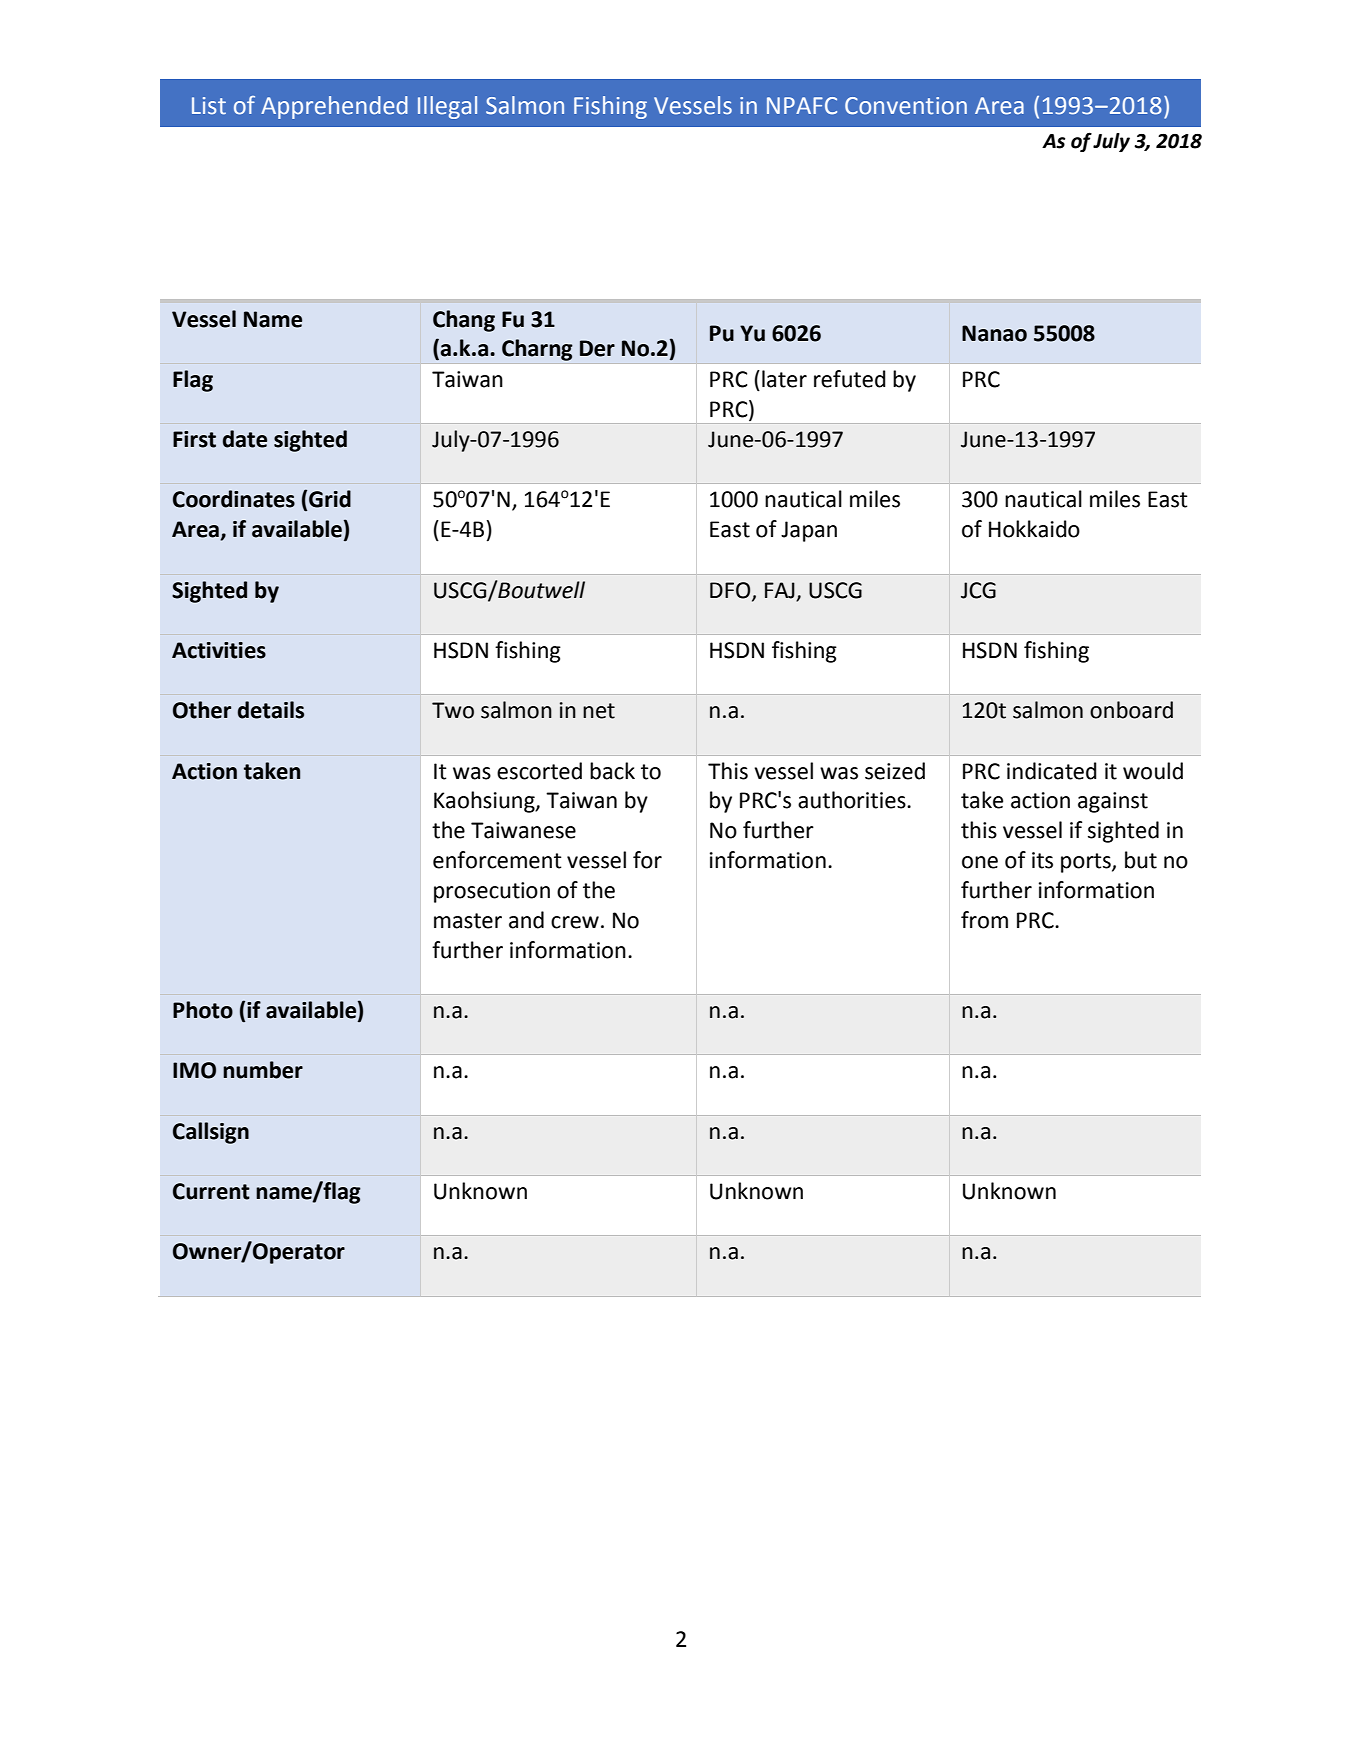  Describe the element at coordinates (203, 1010) in the document. I see `Photo` at that location.
